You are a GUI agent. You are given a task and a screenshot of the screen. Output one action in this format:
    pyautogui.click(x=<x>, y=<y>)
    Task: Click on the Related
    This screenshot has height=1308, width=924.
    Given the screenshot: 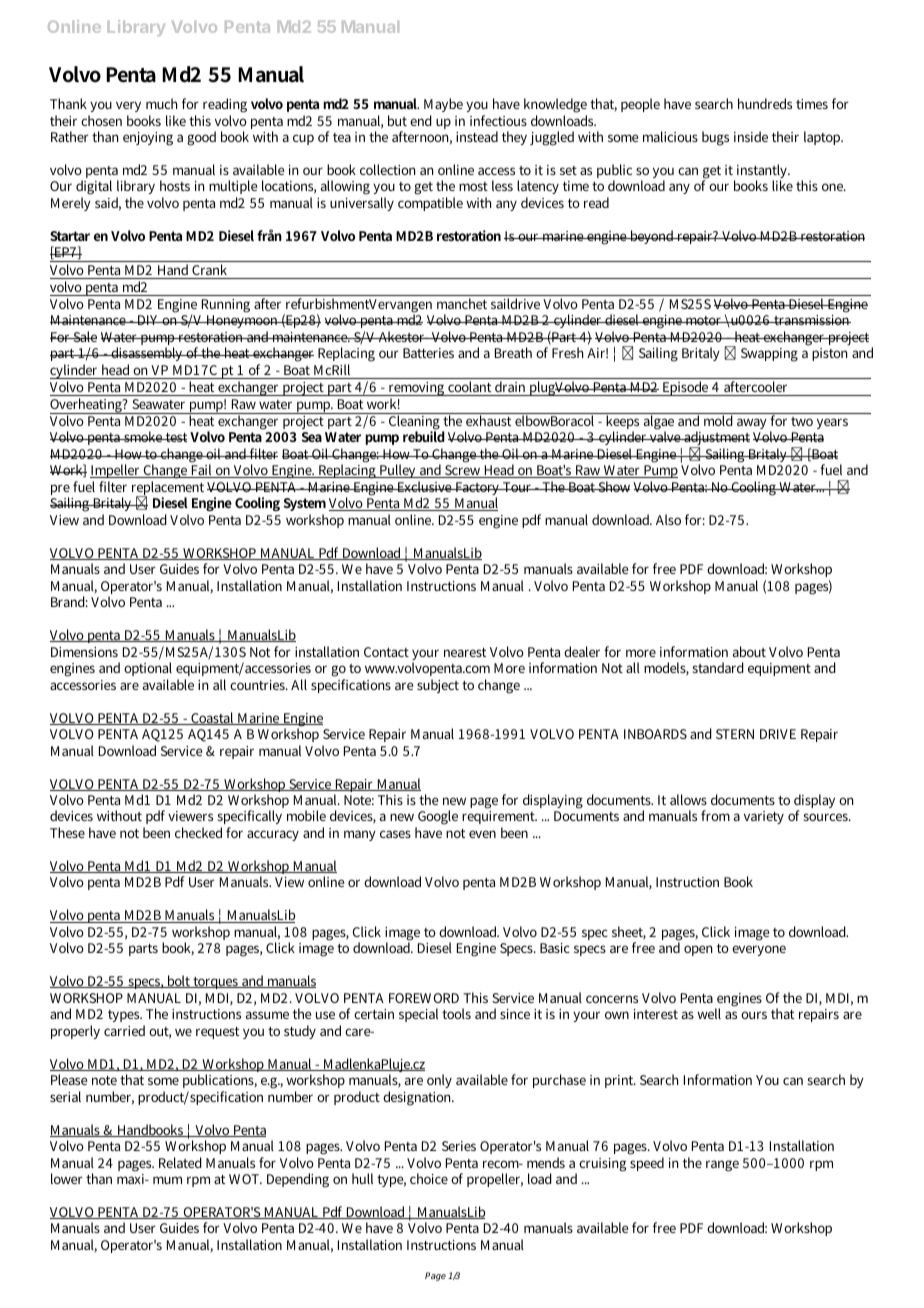 What is the action you would take?
    pyautogui.click(x=180, y=1162)
